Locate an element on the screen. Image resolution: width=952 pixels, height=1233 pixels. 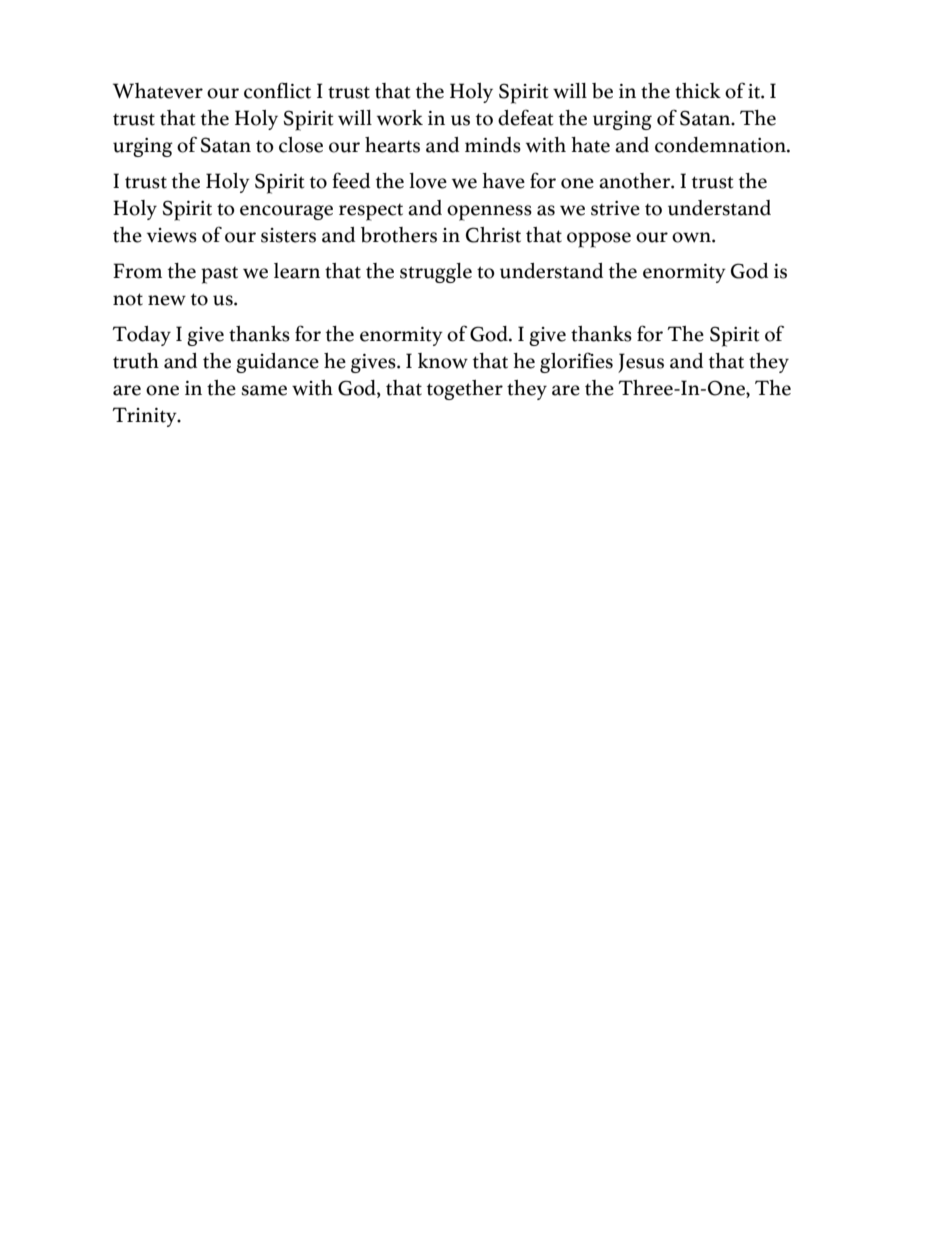
work is located at coordinates (400, 118).
